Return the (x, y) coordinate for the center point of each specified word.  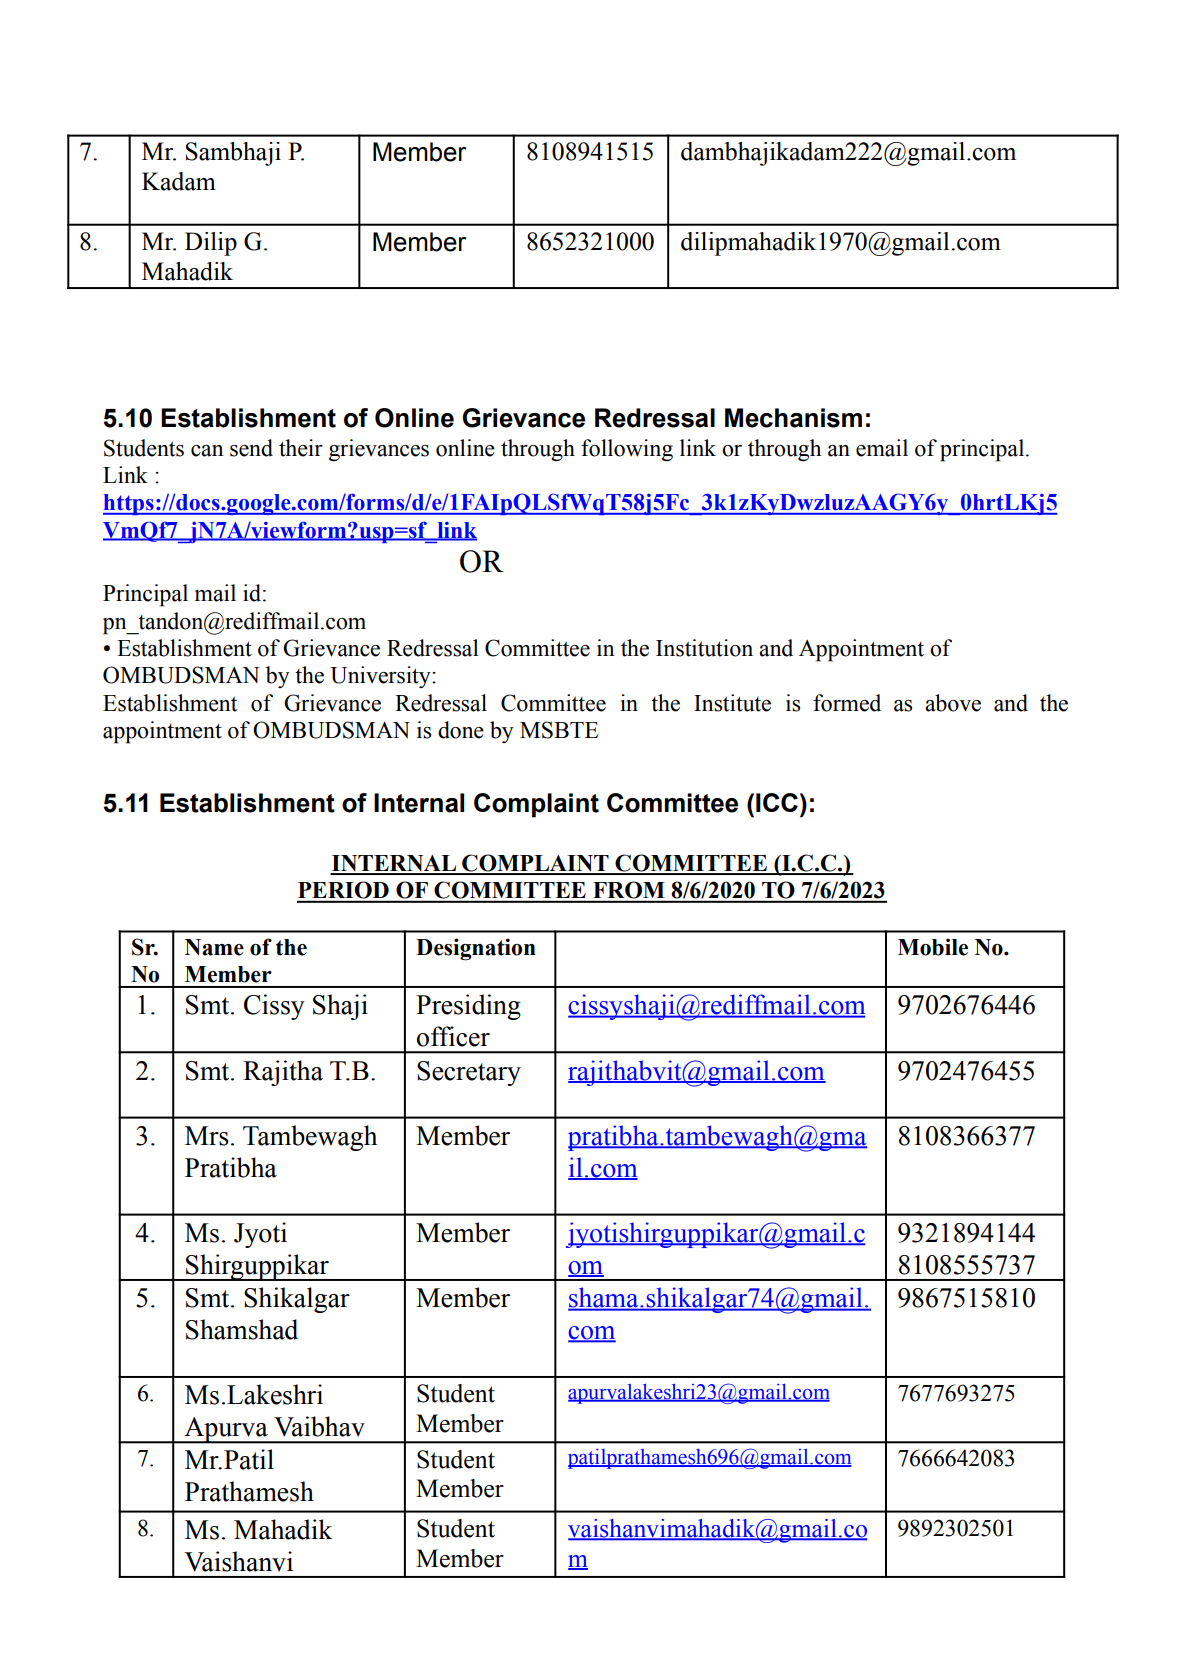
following (627, 450)
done (461, 730)
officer (453, 1036)
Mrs (207, 1136)
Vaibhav (319, 1426)
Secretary (469, 1073)
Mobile (933, 947)
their (301, 448)
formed (847, 703)
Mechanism (793, 418)
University (381, 677)
